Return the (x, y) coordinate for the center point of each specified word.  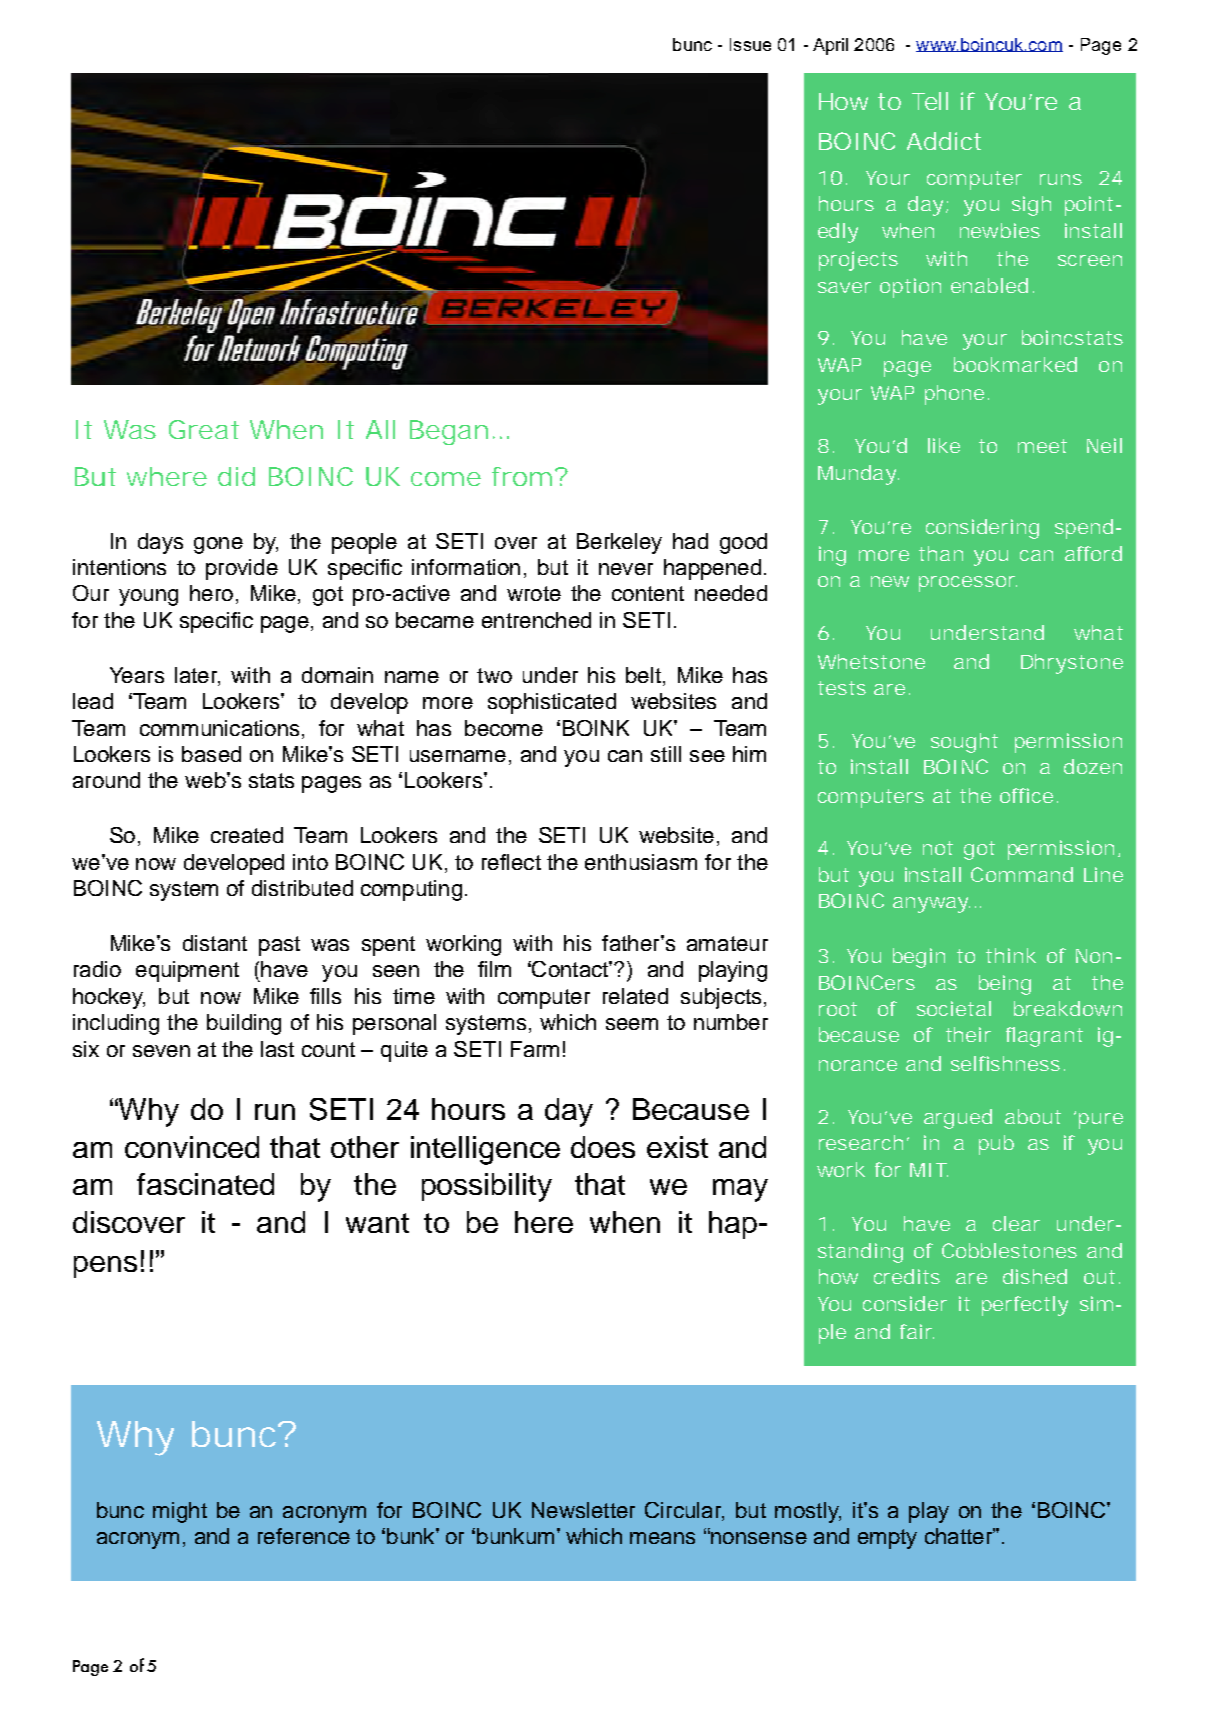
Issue (750, 44)
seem (632, 1024)
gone (218, 545)
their (968, 1034)
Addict (944, 141)
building (244, 1024)
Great (204, 429)
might (180, 1512)
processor (967, 584)
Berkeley (619, 543)
